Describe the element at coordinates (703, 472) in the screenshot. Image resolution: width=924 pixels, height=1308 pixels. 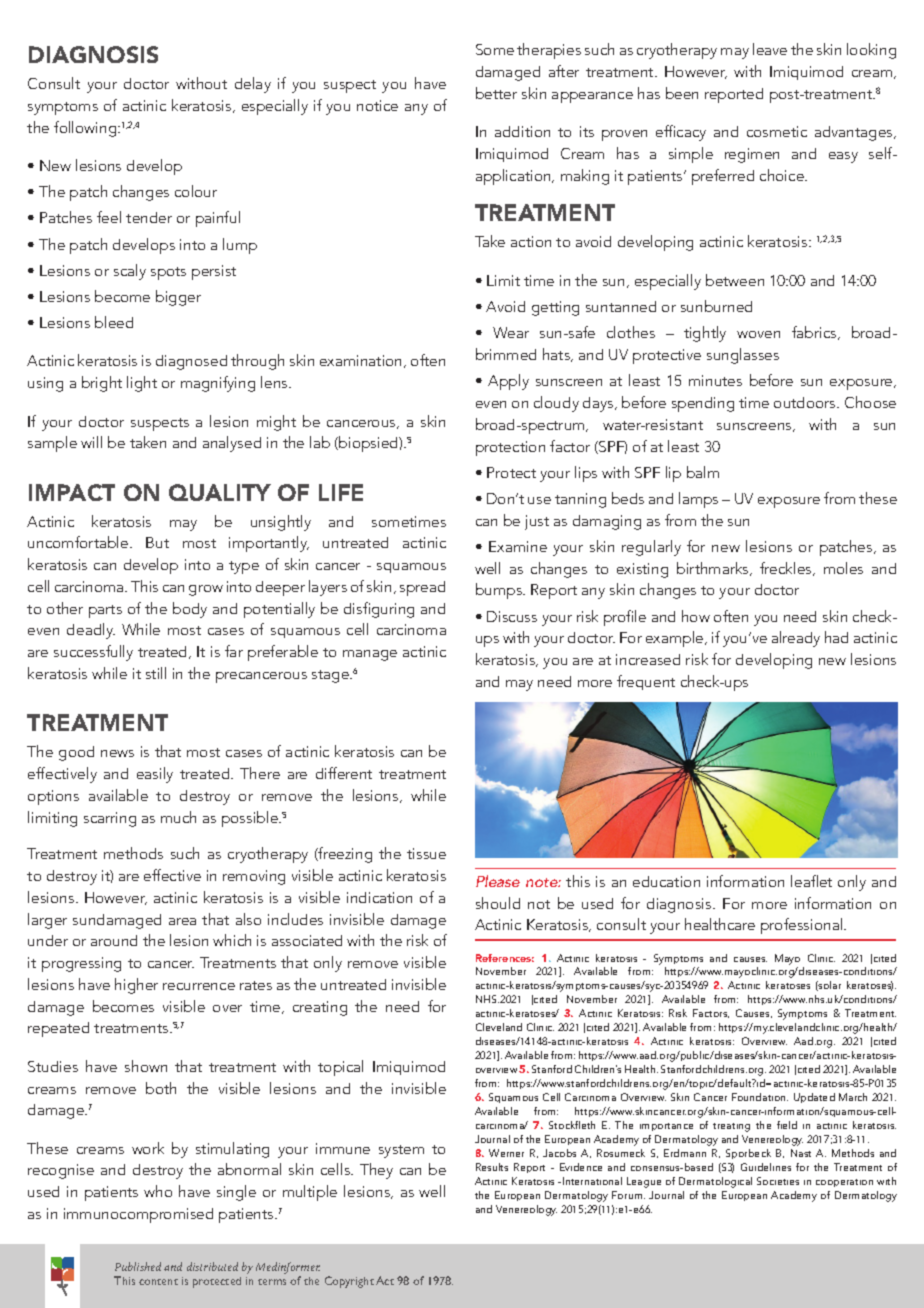
I see `balm` at that location.
